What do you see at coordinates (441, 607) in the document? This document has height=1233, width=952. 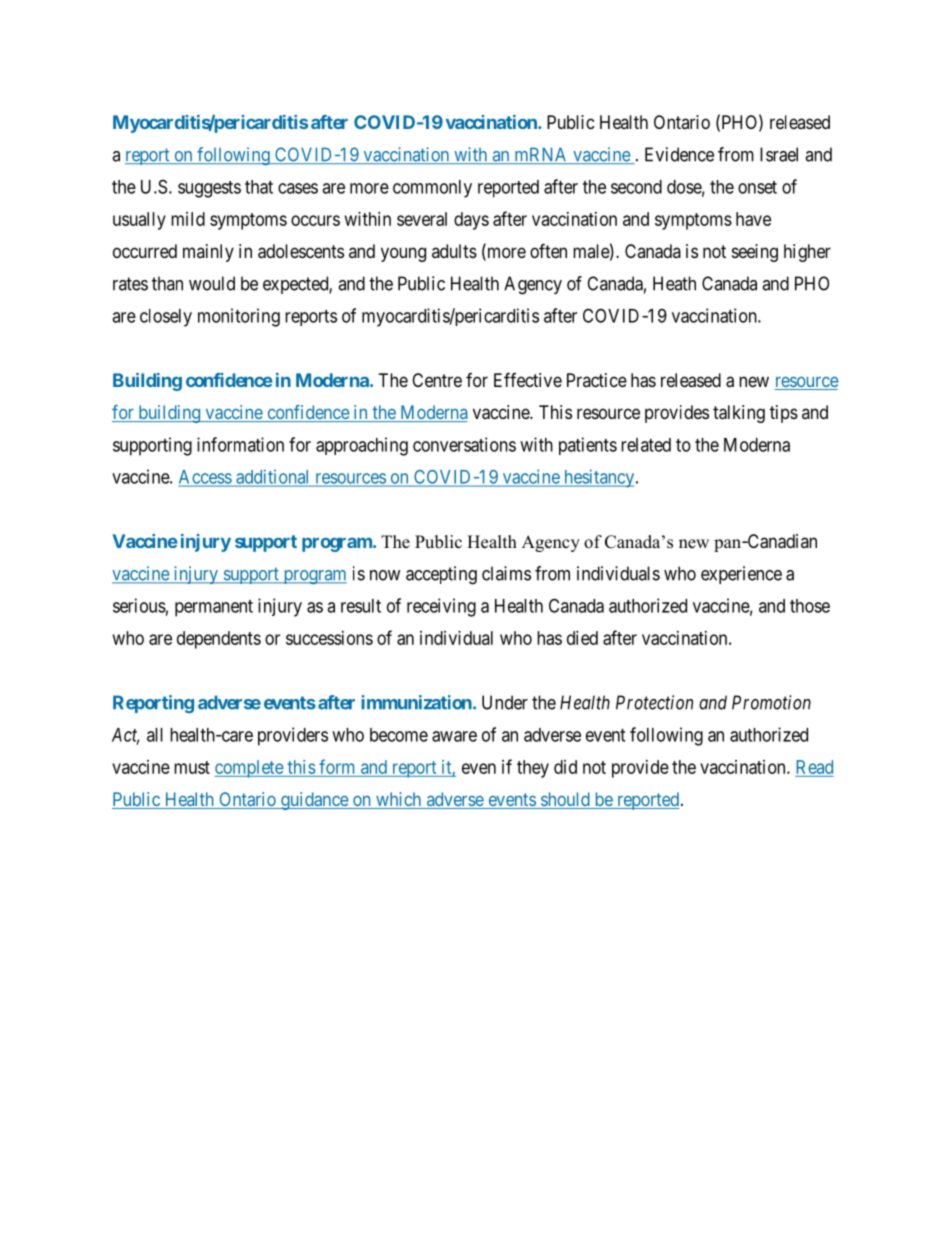 I see `receiving` at bounding box center [441, 607].
